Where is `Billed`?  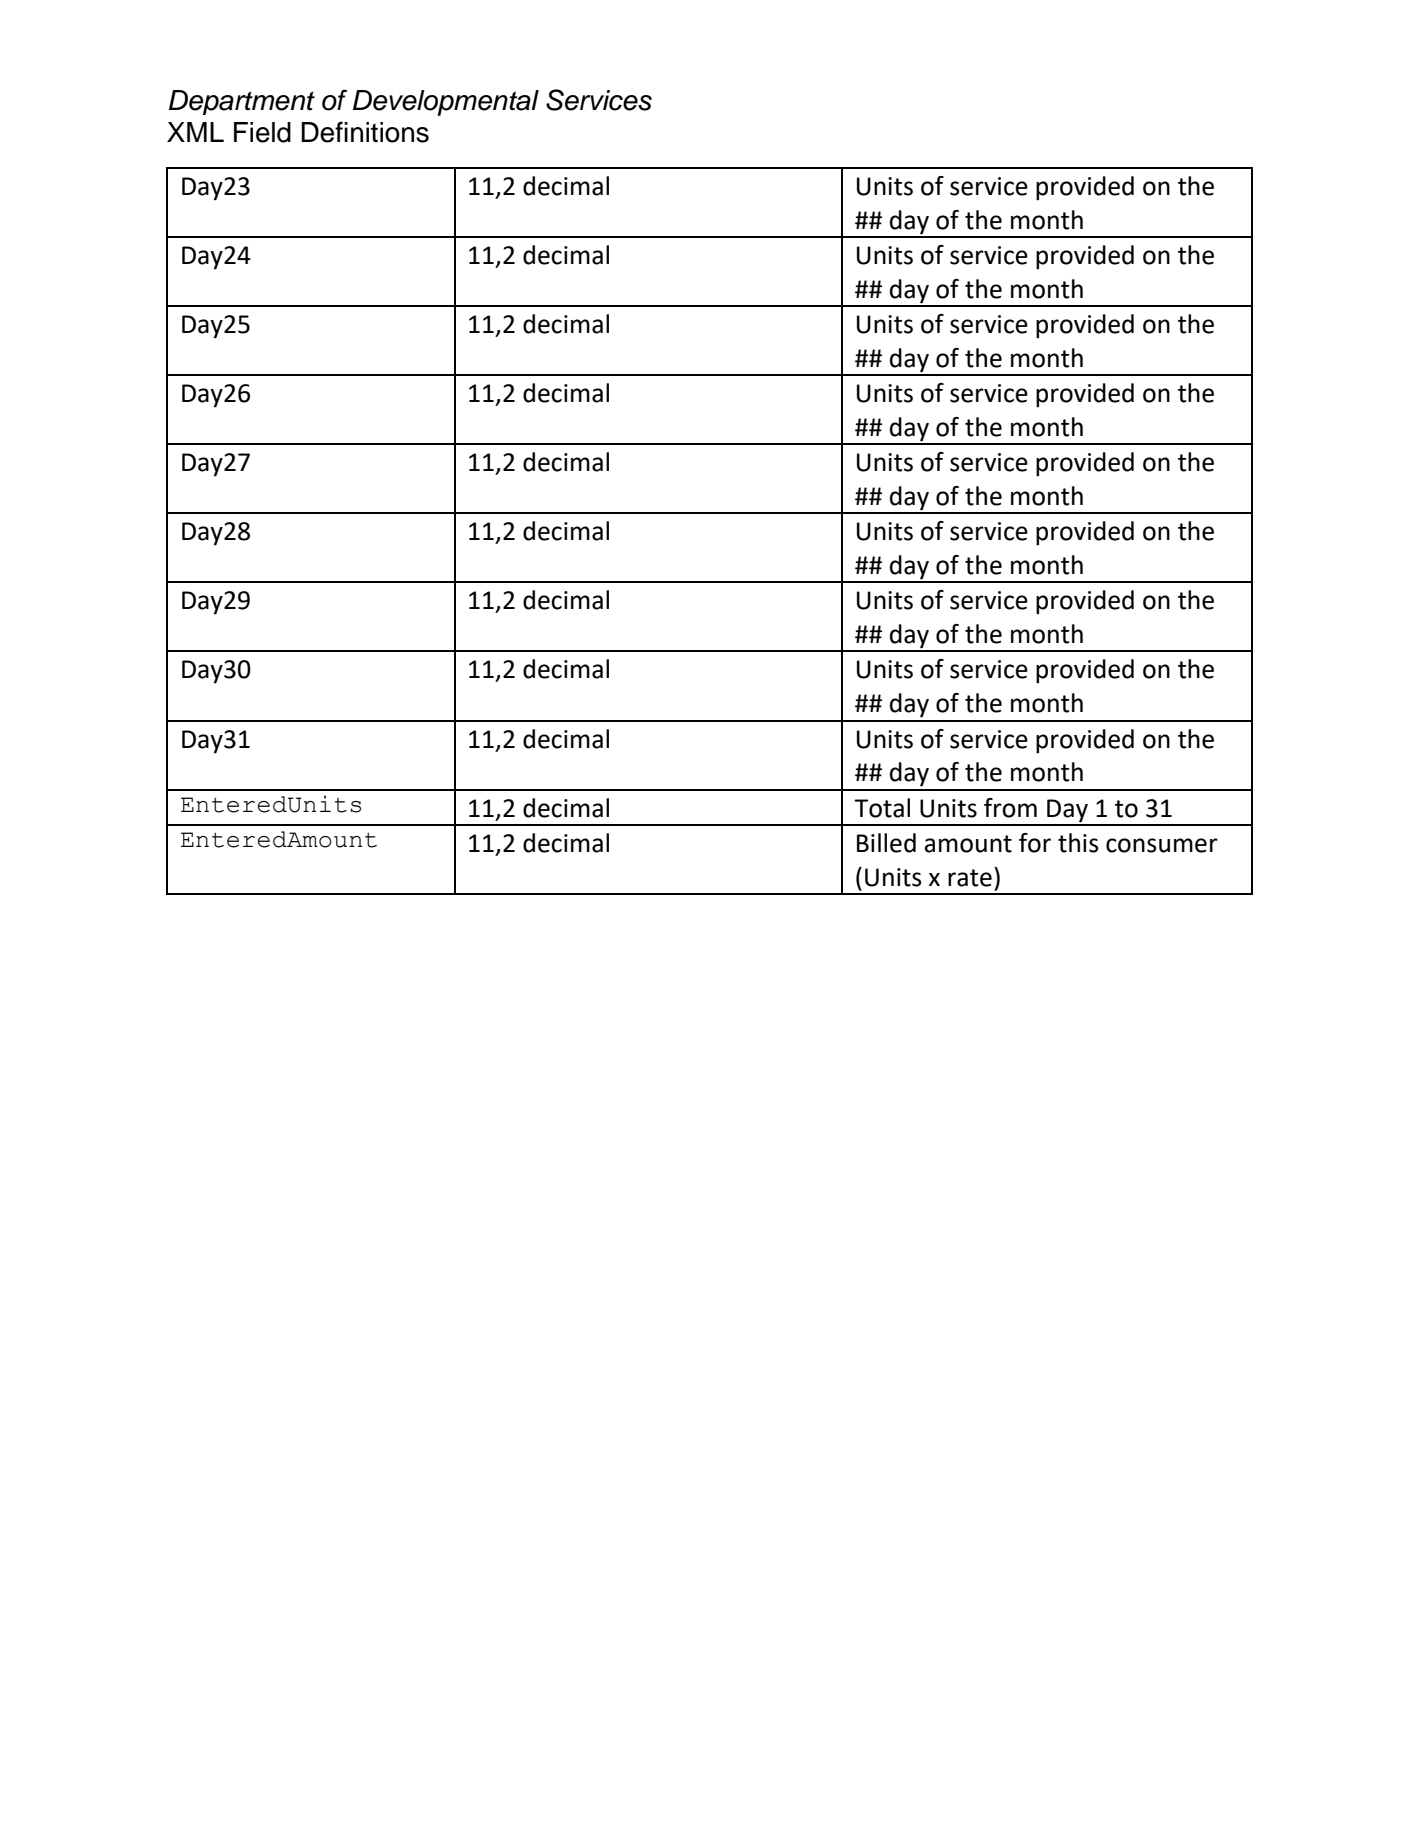
Billed is located at coordinates (886, 843).
